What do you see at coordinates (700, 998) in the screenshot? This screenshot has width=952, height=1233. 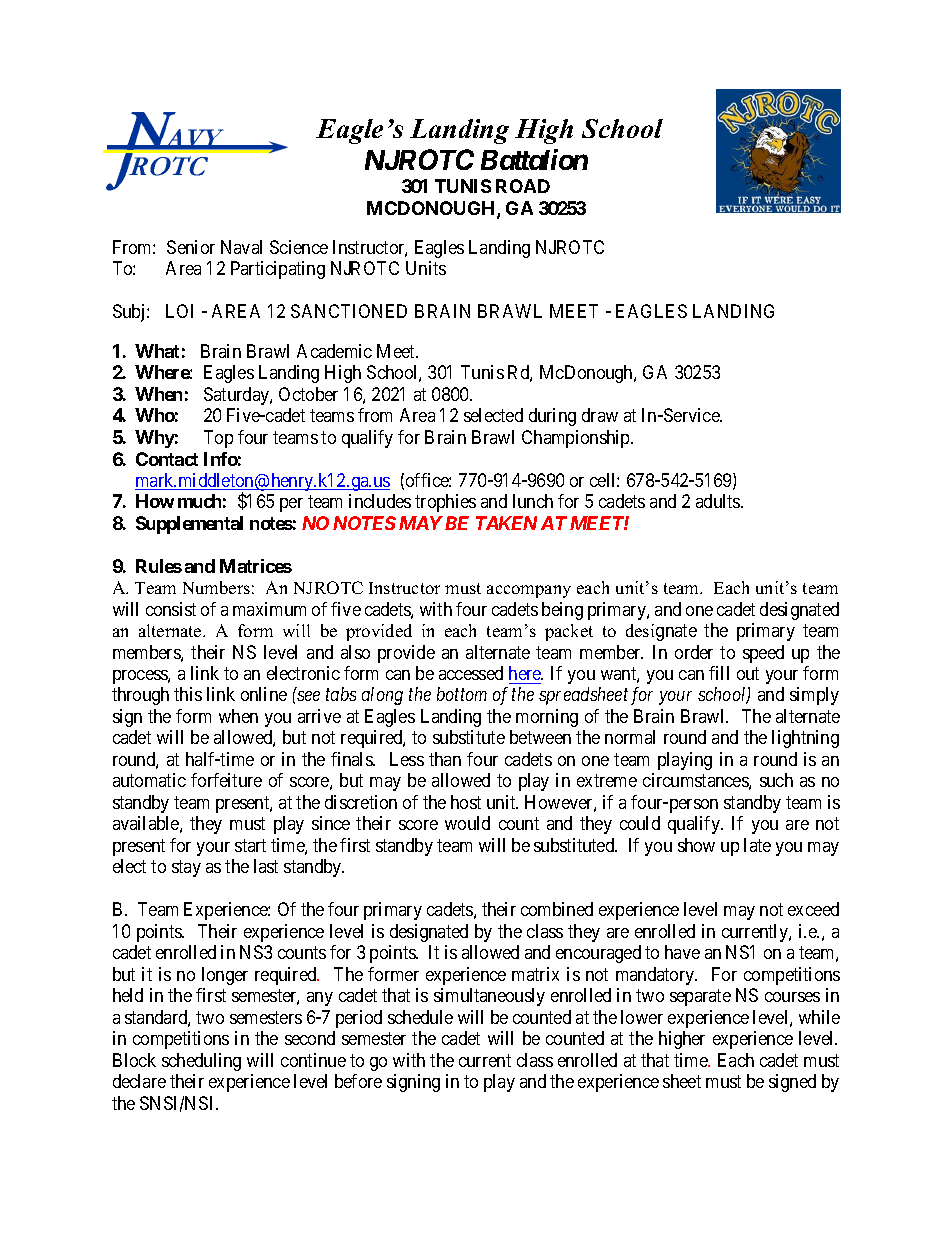 I see `separate` at bounding box center [700, 998].
